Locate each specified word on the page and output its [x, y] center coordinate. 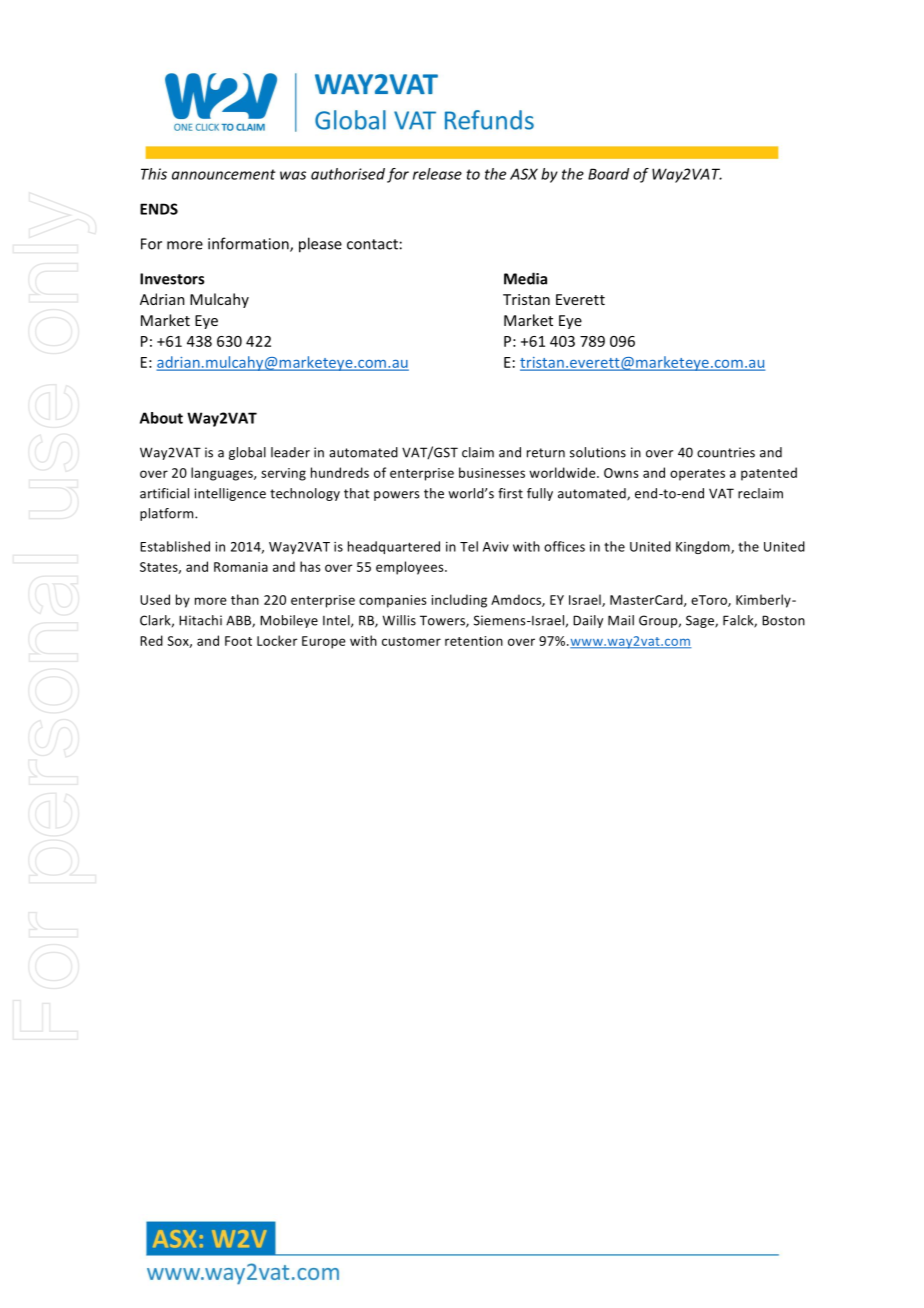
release [437, 174]
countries [726, 452]
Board [608, 174]
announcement [224, 174]
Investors [172, 279]
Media [525, 278]
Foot [238, 641]
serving [283, 474]
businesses [492, 472]
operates [697, 475]
